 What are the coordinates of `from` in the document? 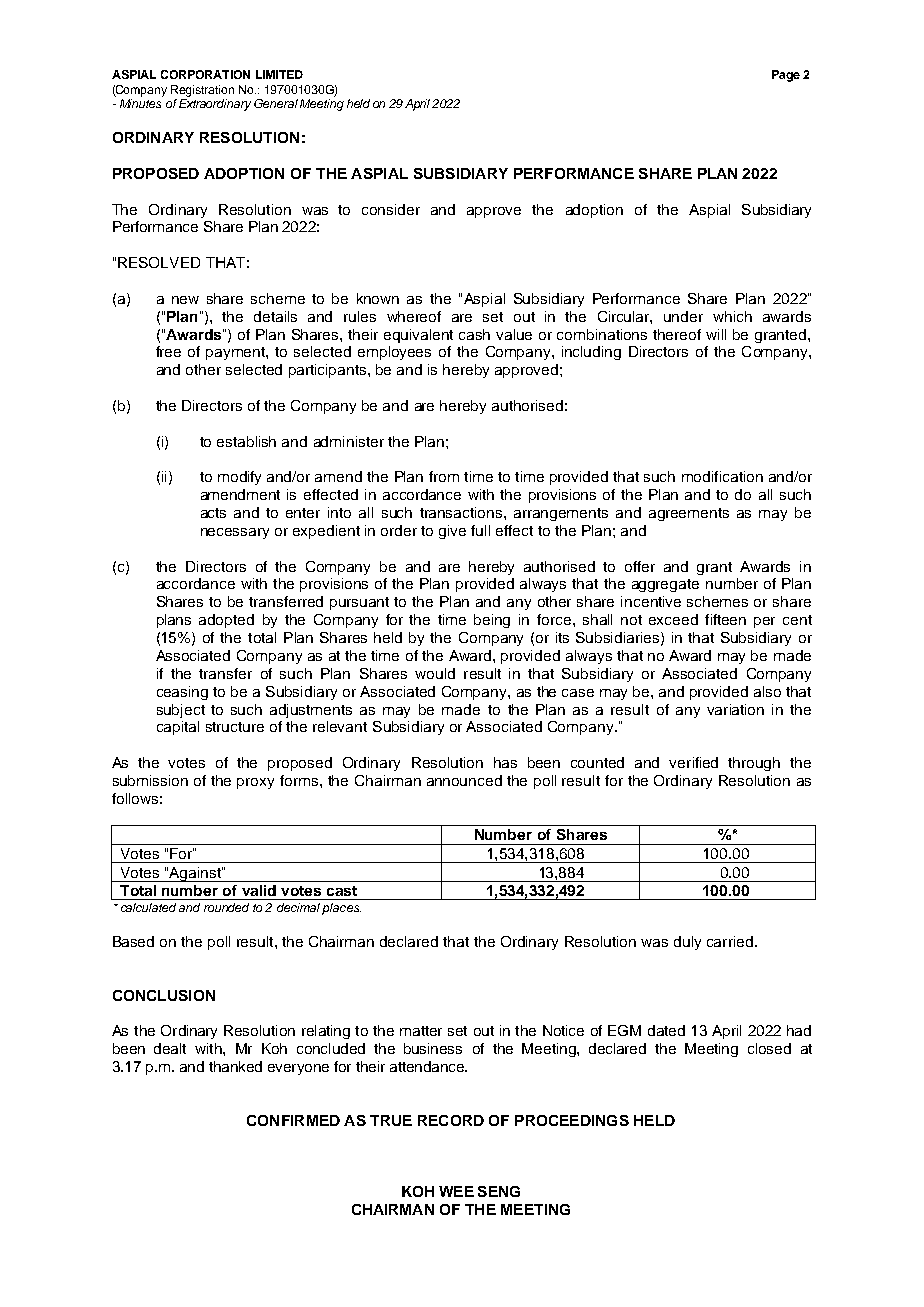 It's located at (444, 476).
